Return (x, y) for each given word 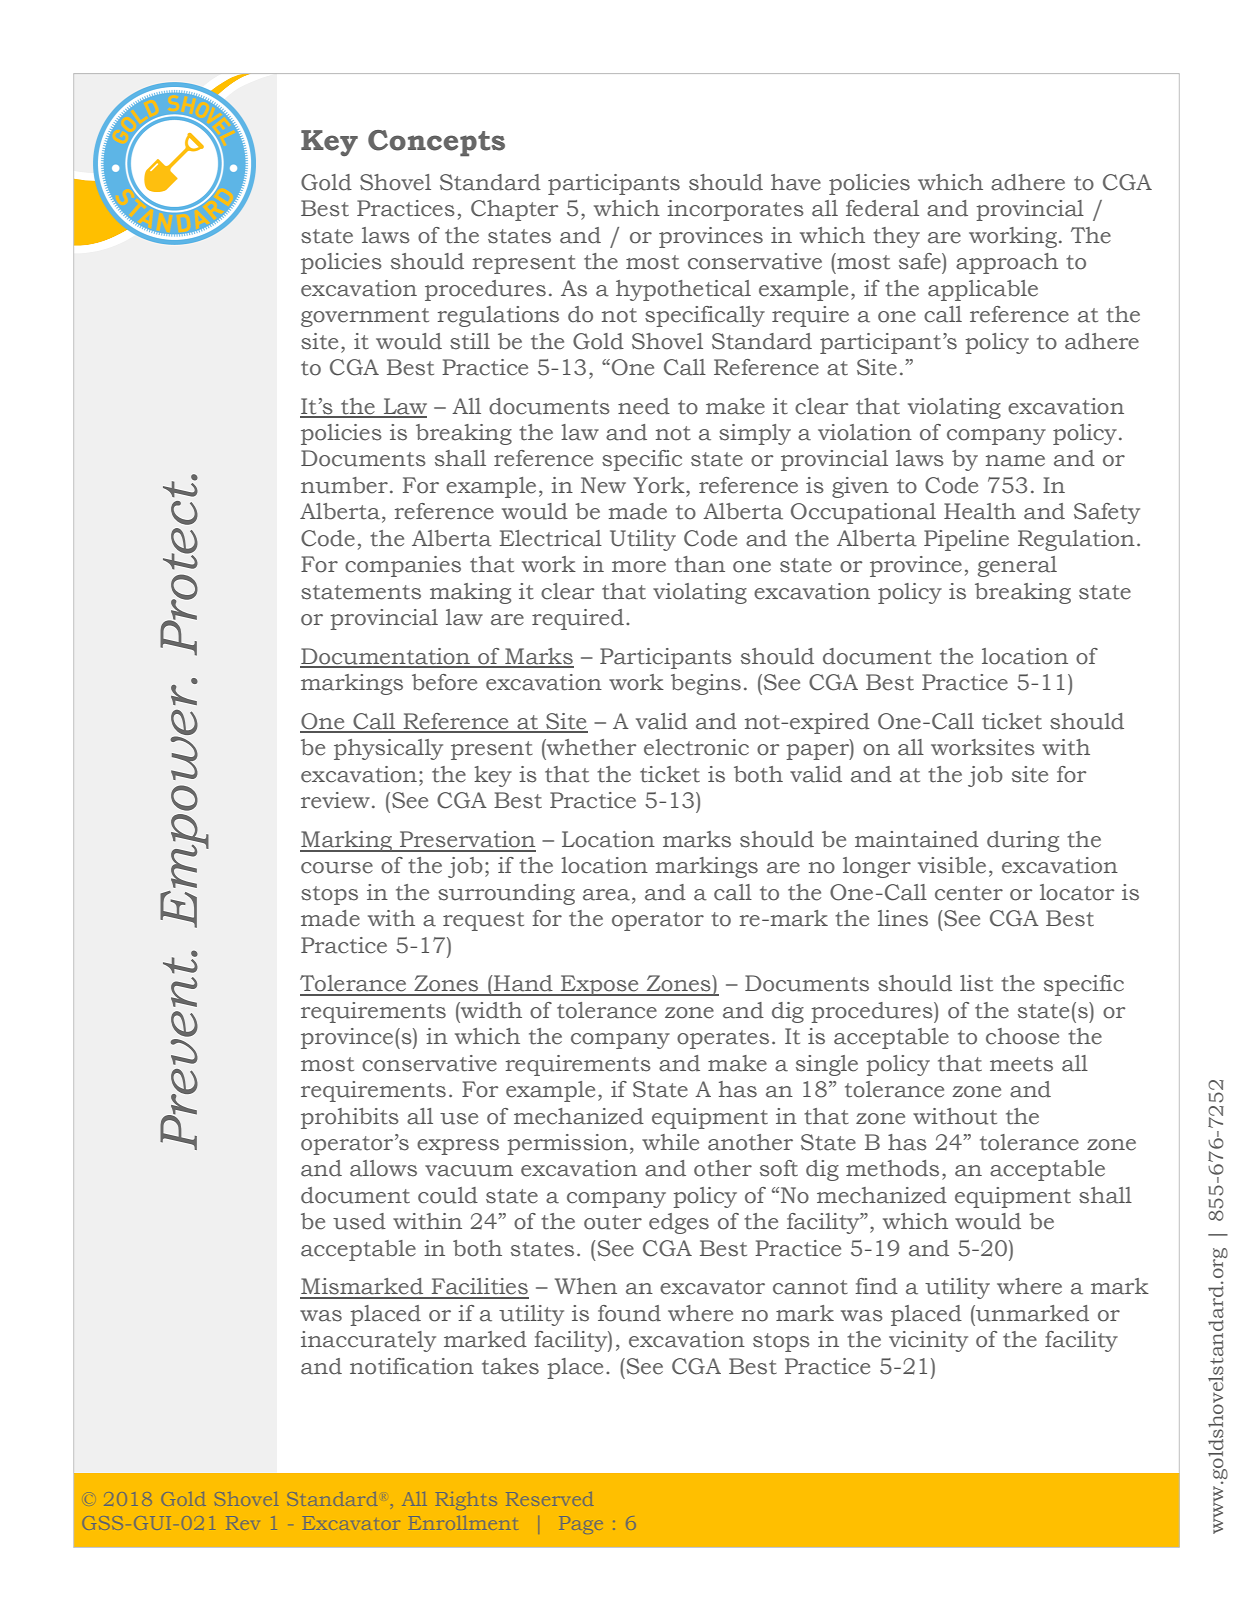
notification (412, 1366)
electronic (696, 747)
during (1023, 841)
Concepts (436, 143)
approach (1007, 263)
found (629, 1313)
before (444, 682)
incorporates (735, 210)
